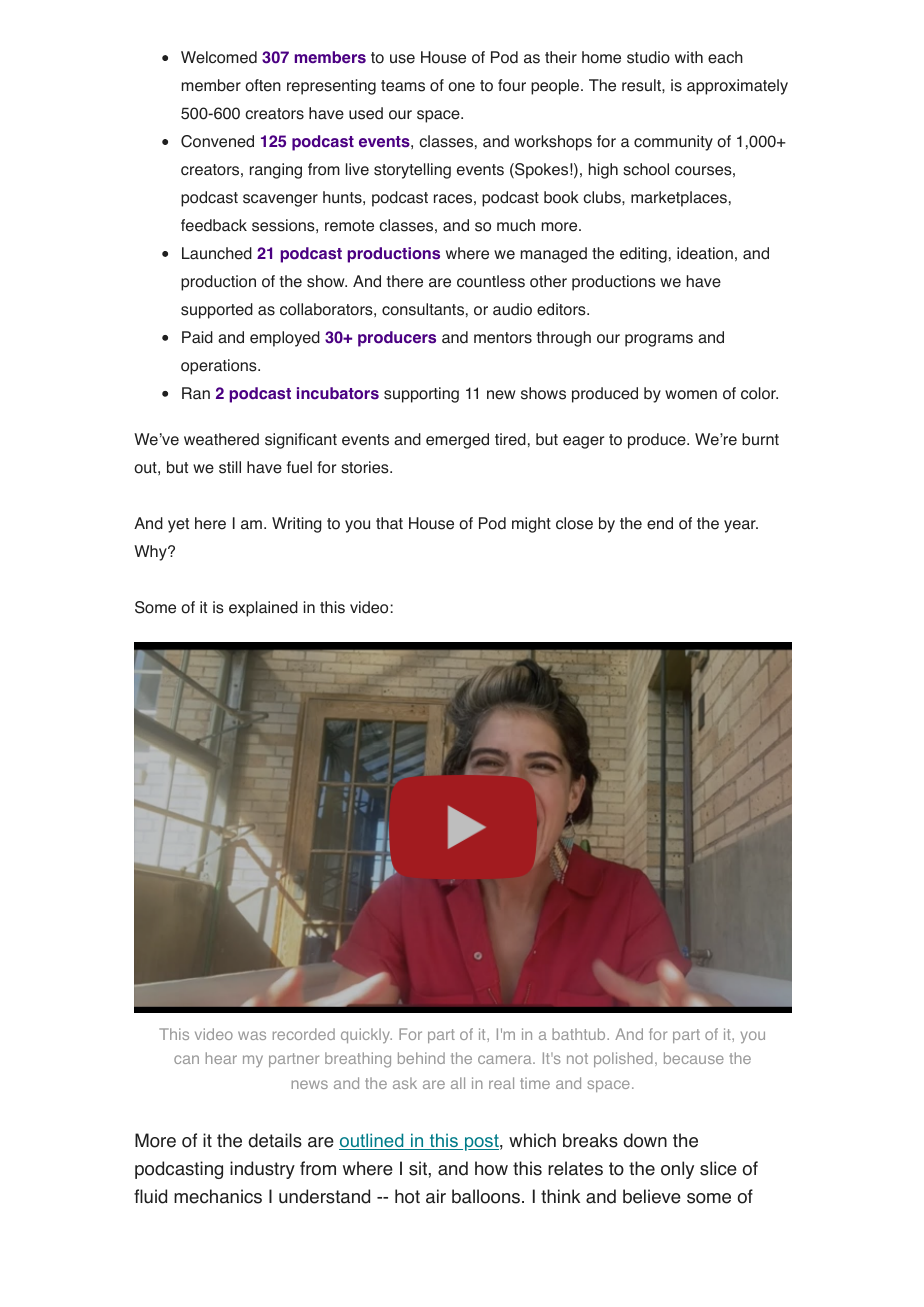  Describe the element at coordinates (461, 87) in the screenshot. I see `one` at that location.
